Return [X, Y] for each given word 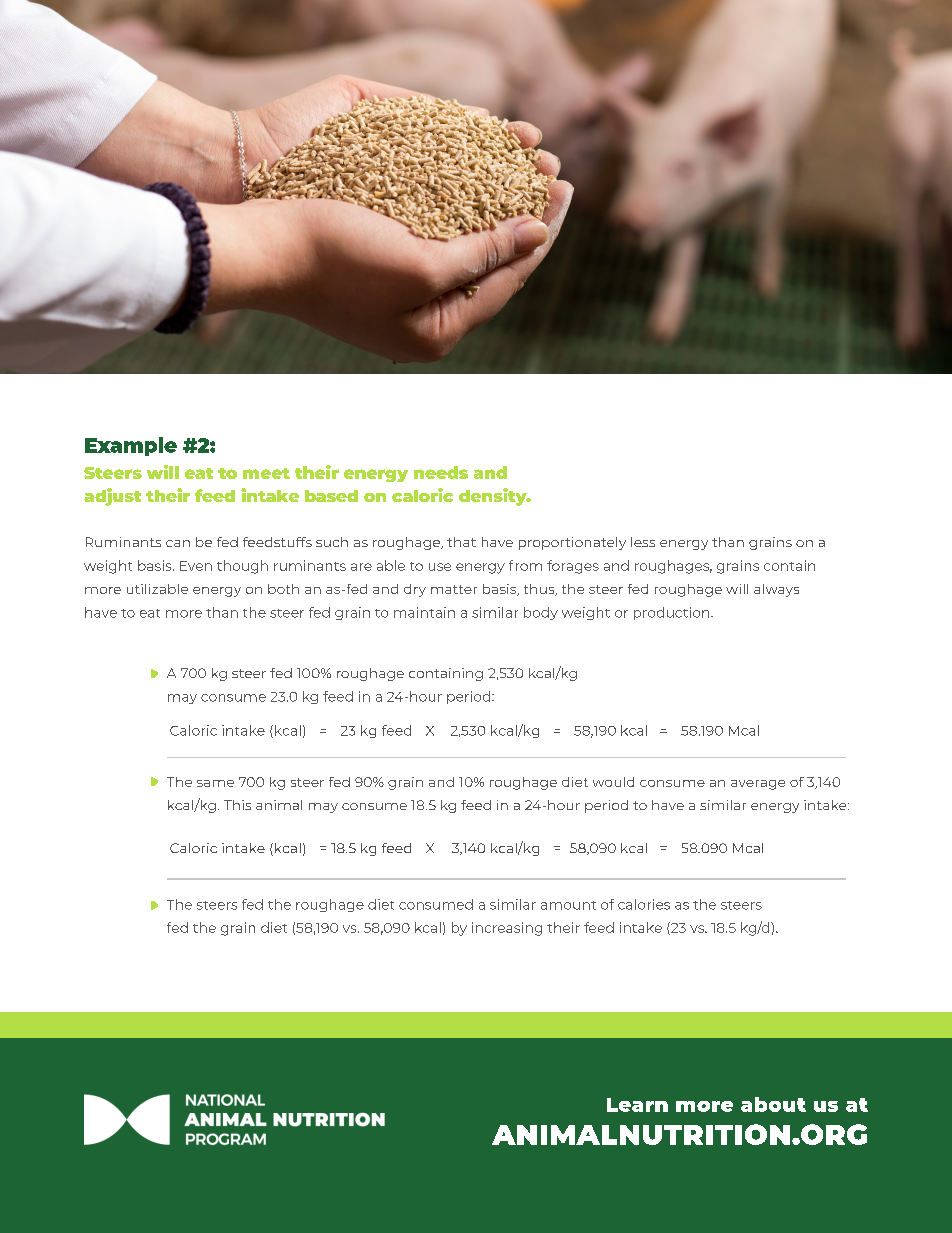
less [643, 542]
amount [568, 905]
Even [196, 566]
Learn [637, 1105]
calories [644, 904]
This [237, 805]
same [215, 783]
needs [441, 472]
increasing [507, 929]
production [673, 613]
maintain [424, 612]
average [758, 785]
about [773, 1104]
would [613, 782]
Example [131, 446]
